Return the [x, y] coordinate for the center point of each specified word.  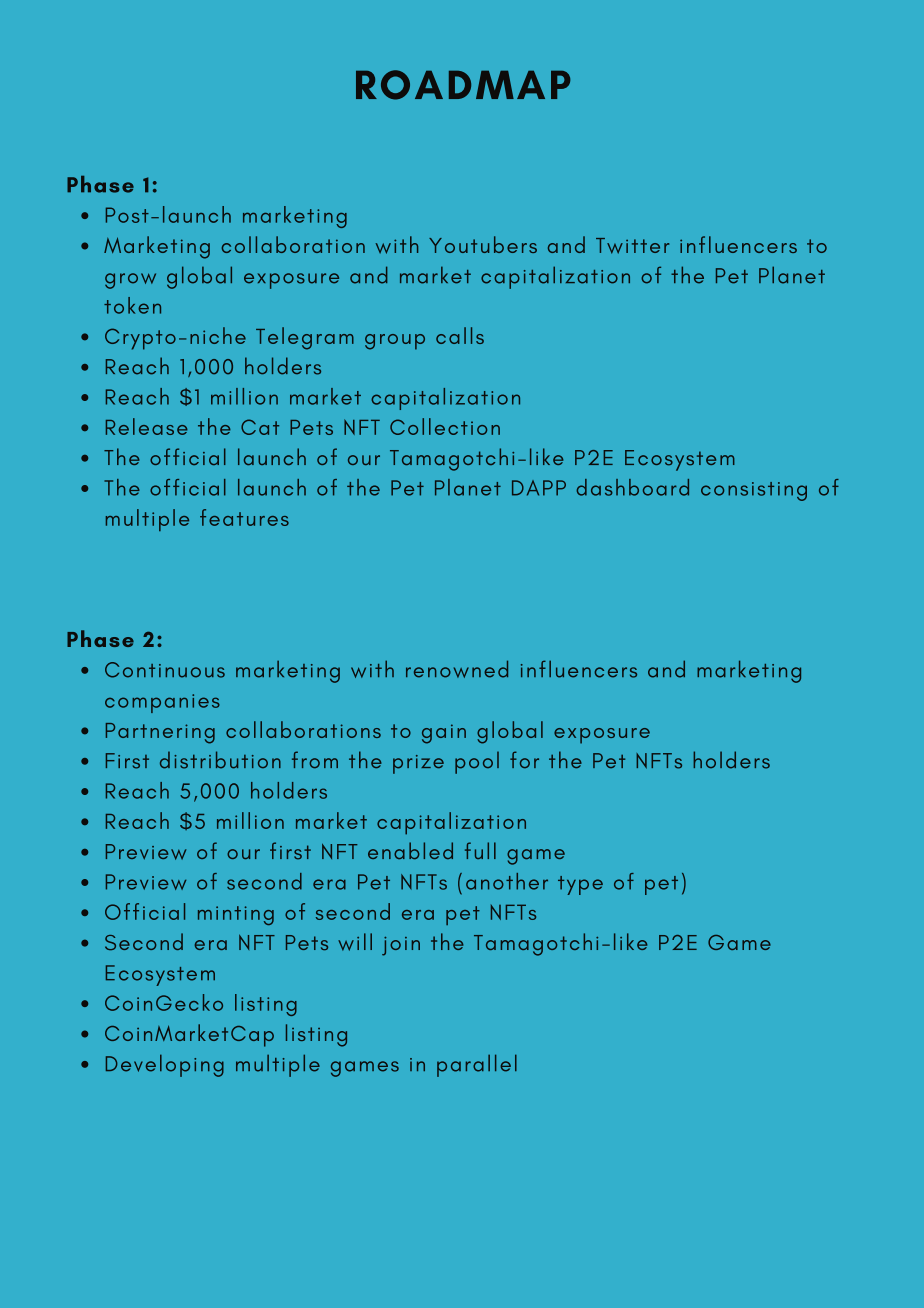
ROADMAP [463, 85]
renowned [457, 669]
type [580, 885]
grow [130, 281]
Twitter [632, 246]
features [244, 517]
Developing [165, 1065]
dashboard [632, 487]
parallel [477, 1065]
